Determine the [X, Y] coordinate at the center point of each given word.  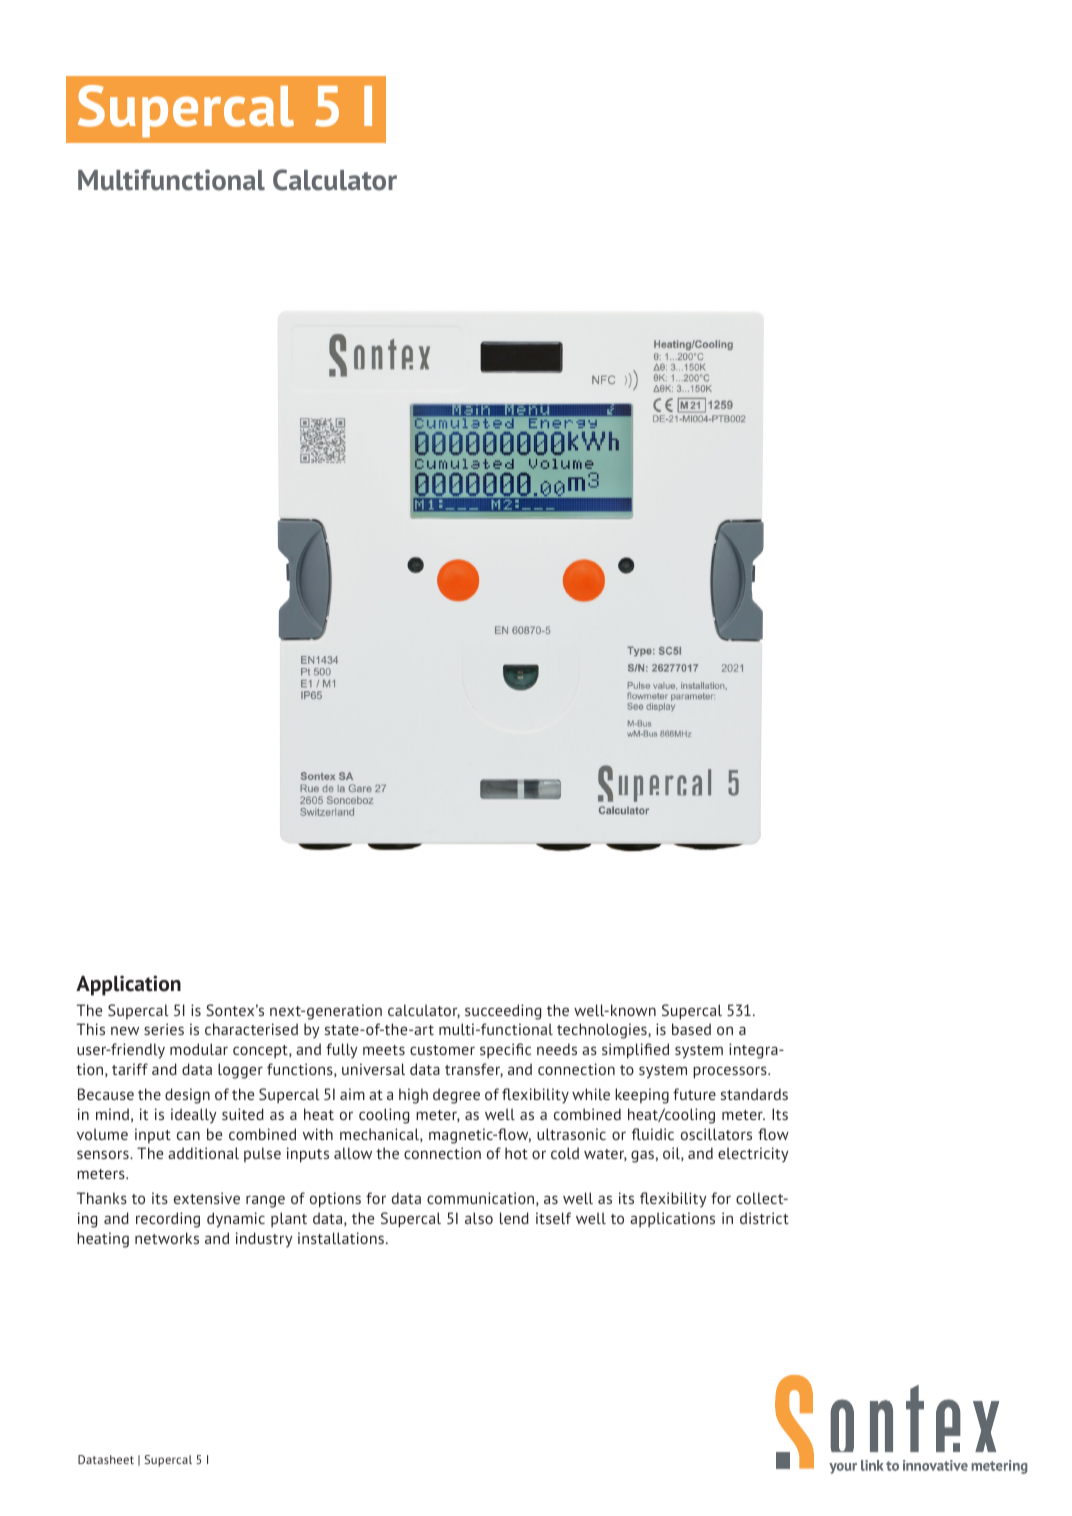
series [164, 1029]
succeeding [503, 1012]
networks [167, 1238]
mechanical [380, 1135]
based [691, 1029]
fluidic [653, 1134]
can [188, 1135]
